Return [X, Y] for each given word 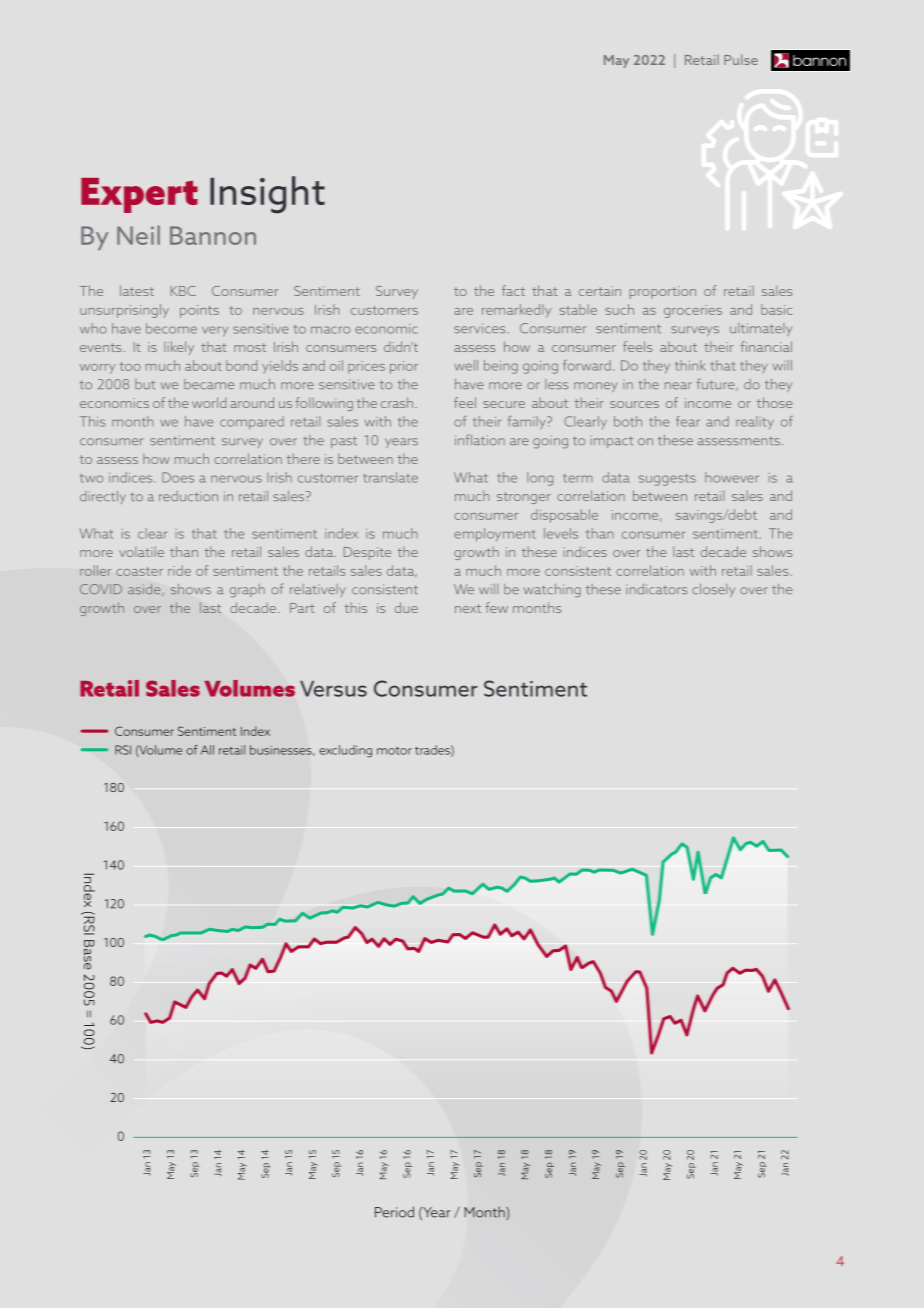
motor [394, 751]
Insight [267, 195]
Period [394, 1212]
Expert [139, 195]
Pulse [741, 59]
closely [713, 590]
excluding [345, 751]
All [207, 750]
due [406, 607]
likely [179, 348]
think [690, 365]
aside [145, 590]
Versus [333, 689]
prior [404, 367]
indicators [656, 589]
